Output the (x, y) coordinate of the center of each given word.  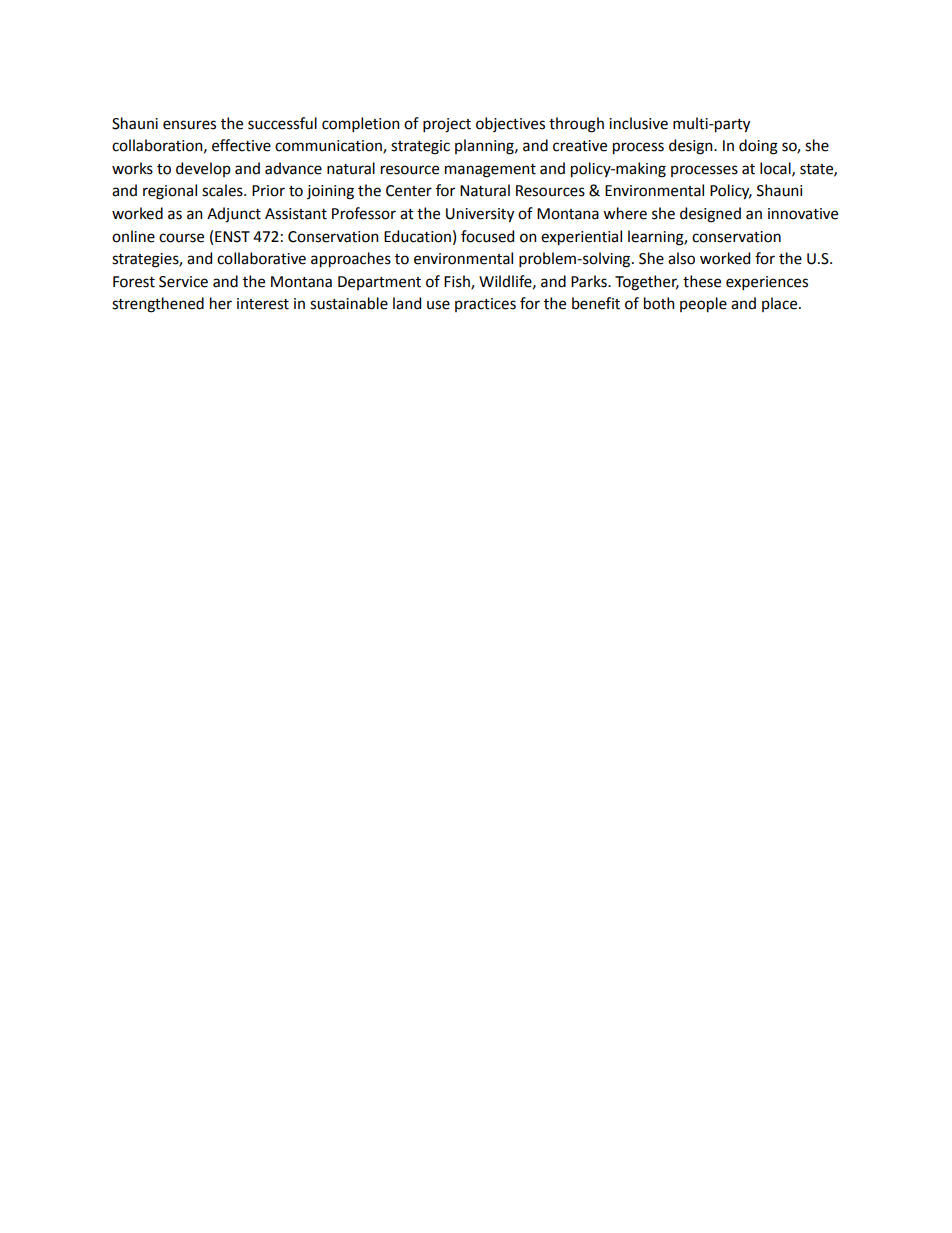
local (776, 169)
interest (263, 304)
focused (487, 236)
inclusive (638, 123)
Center (409, 191)
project (447, 125)
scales (223, 190)
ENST (232, 237)
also (681, 258)
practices (485, 305)
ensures (189, 125)
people (703, 305)
